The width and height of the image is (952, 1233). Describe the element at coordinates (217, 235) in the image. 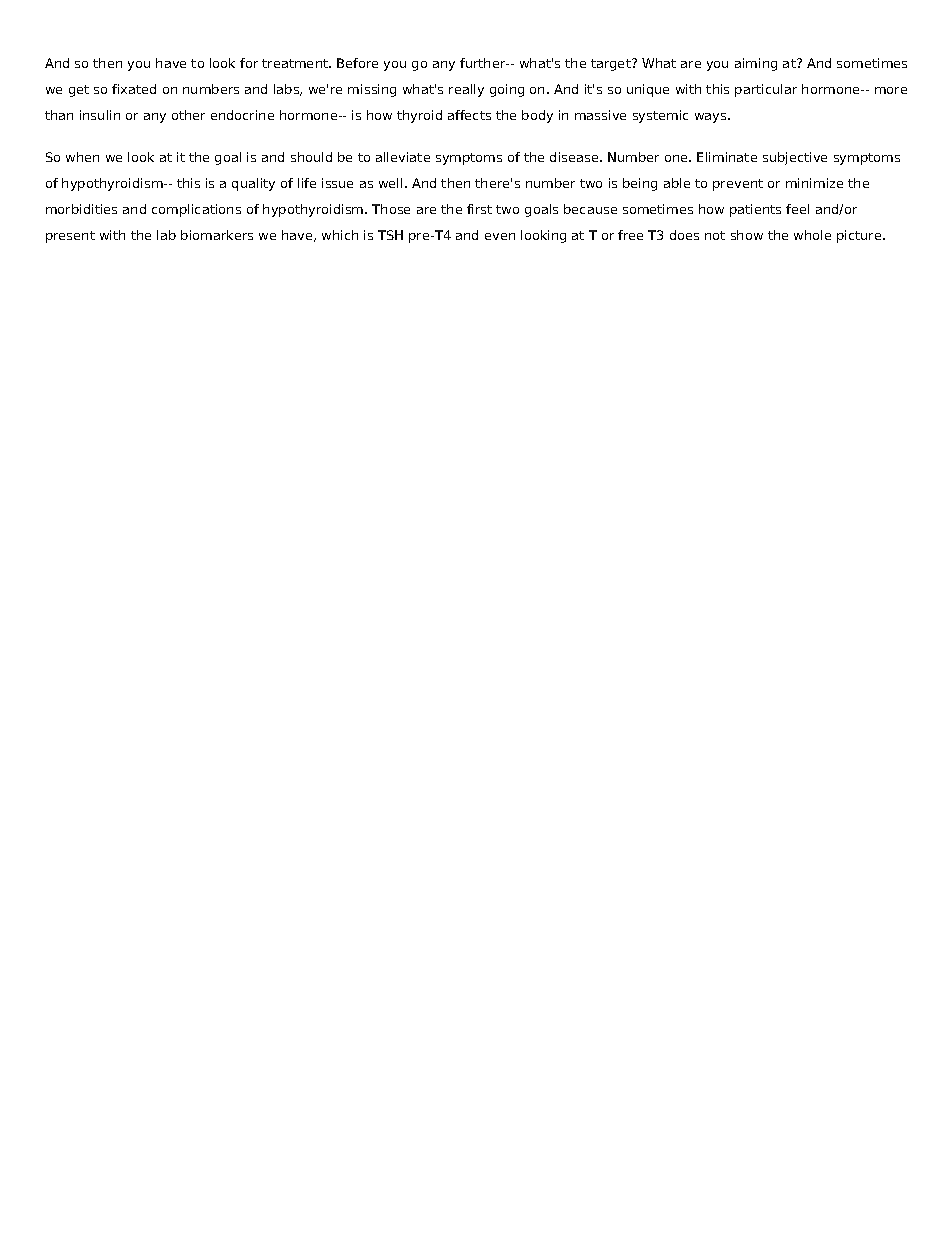

I see `biomarkers` at that location.
